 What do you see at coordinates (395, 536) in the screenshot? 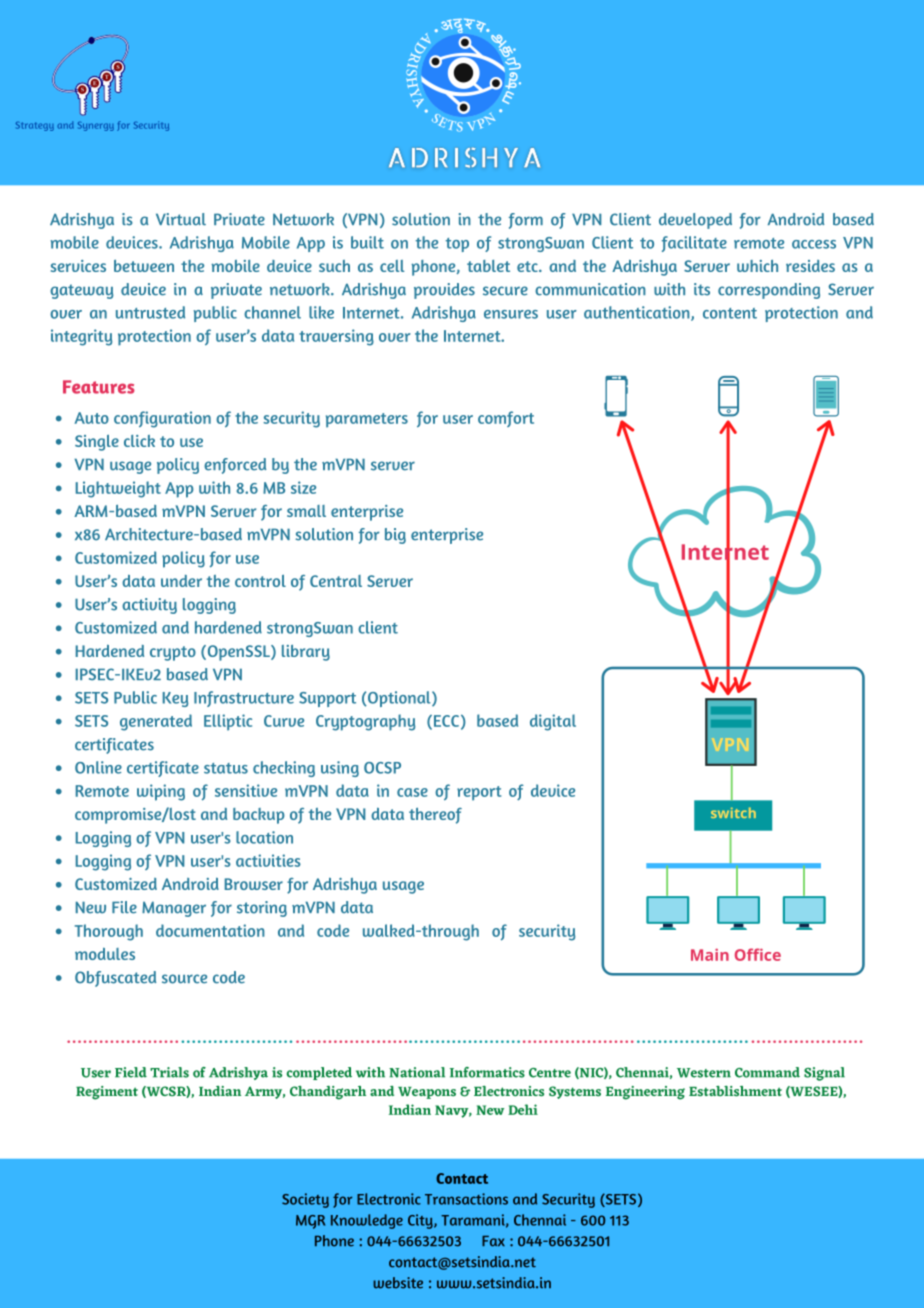
I see `big` at bounding box center [395, 536].
